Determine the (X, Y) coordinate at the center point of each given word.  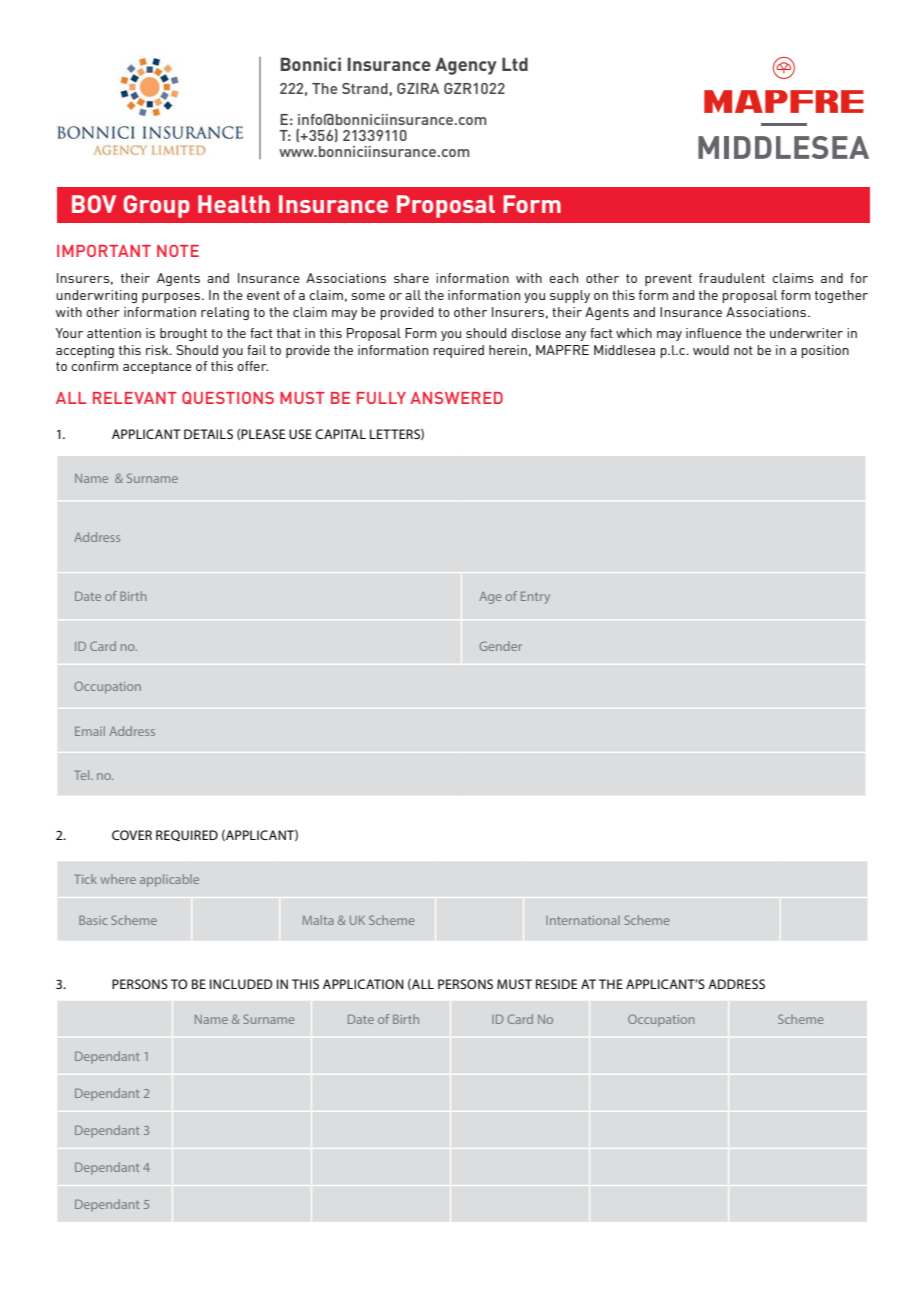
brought (183, 334)
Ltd (515, 64)
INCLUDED (241, 984)
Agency (466, 66)
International (583, 920)
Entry (535, 598)
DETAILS (208, 434)
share (411, 278)
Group (157, 206)
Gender (500, 646)
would (711, 350)
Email (90, 731)
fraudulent (732, 278)
